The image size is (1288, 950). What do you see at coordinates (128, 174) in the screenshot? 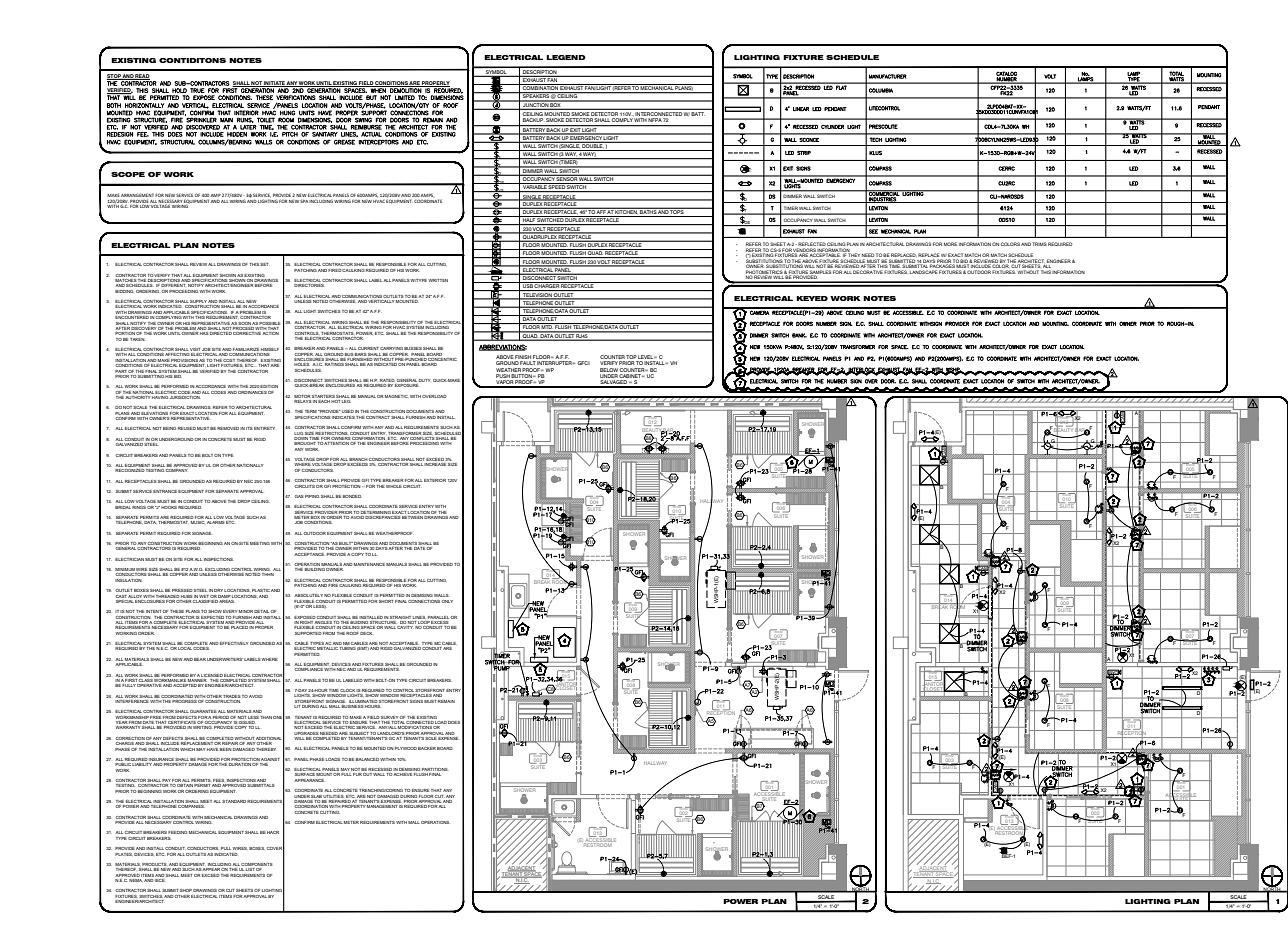
I see `SCOPE` at bounding box center [128, 174].
